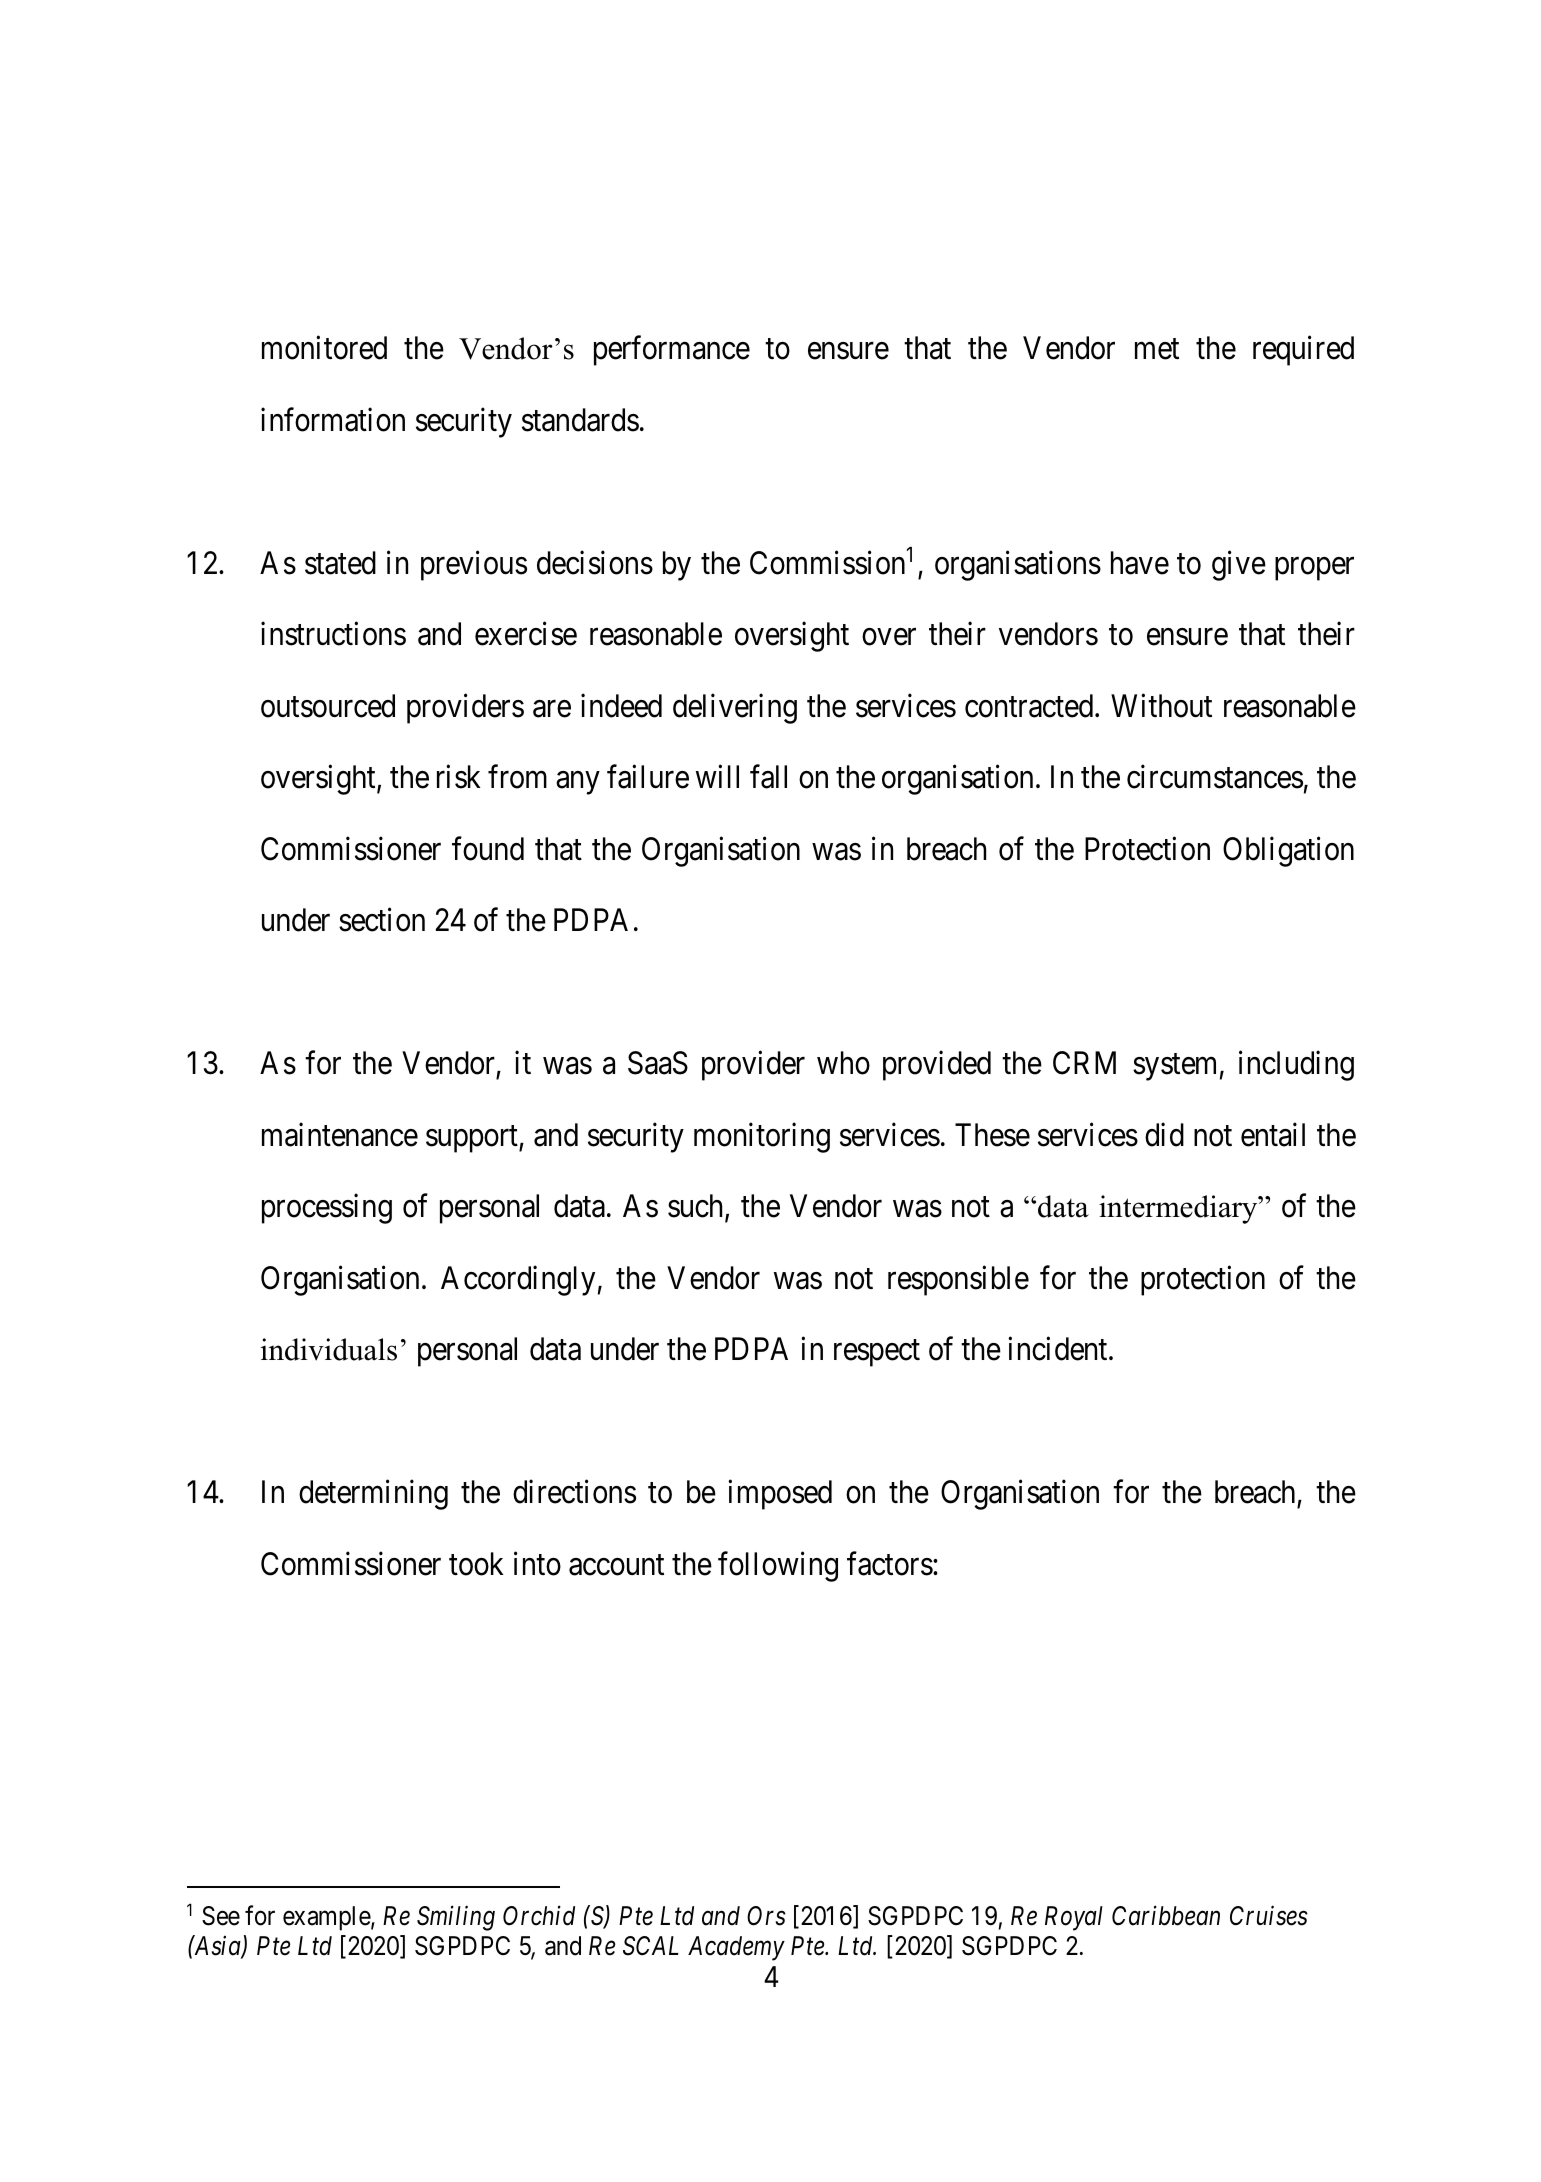 This image has height=2182, width=1541. I want to click on monitoring, so click(762, 1138).
